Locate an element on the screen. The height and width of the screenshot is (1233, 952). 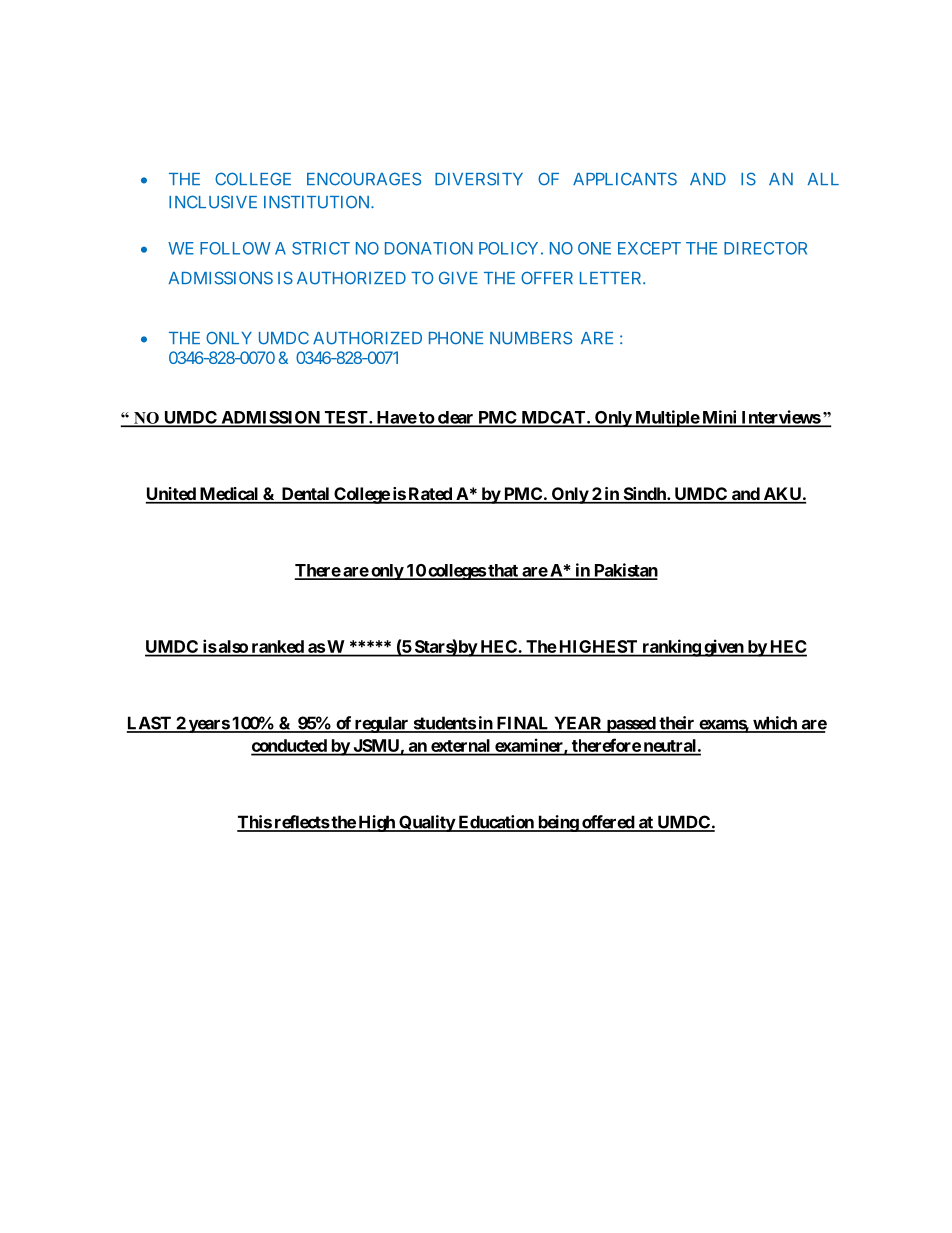
Medical is located at coordinates (229, 495).
